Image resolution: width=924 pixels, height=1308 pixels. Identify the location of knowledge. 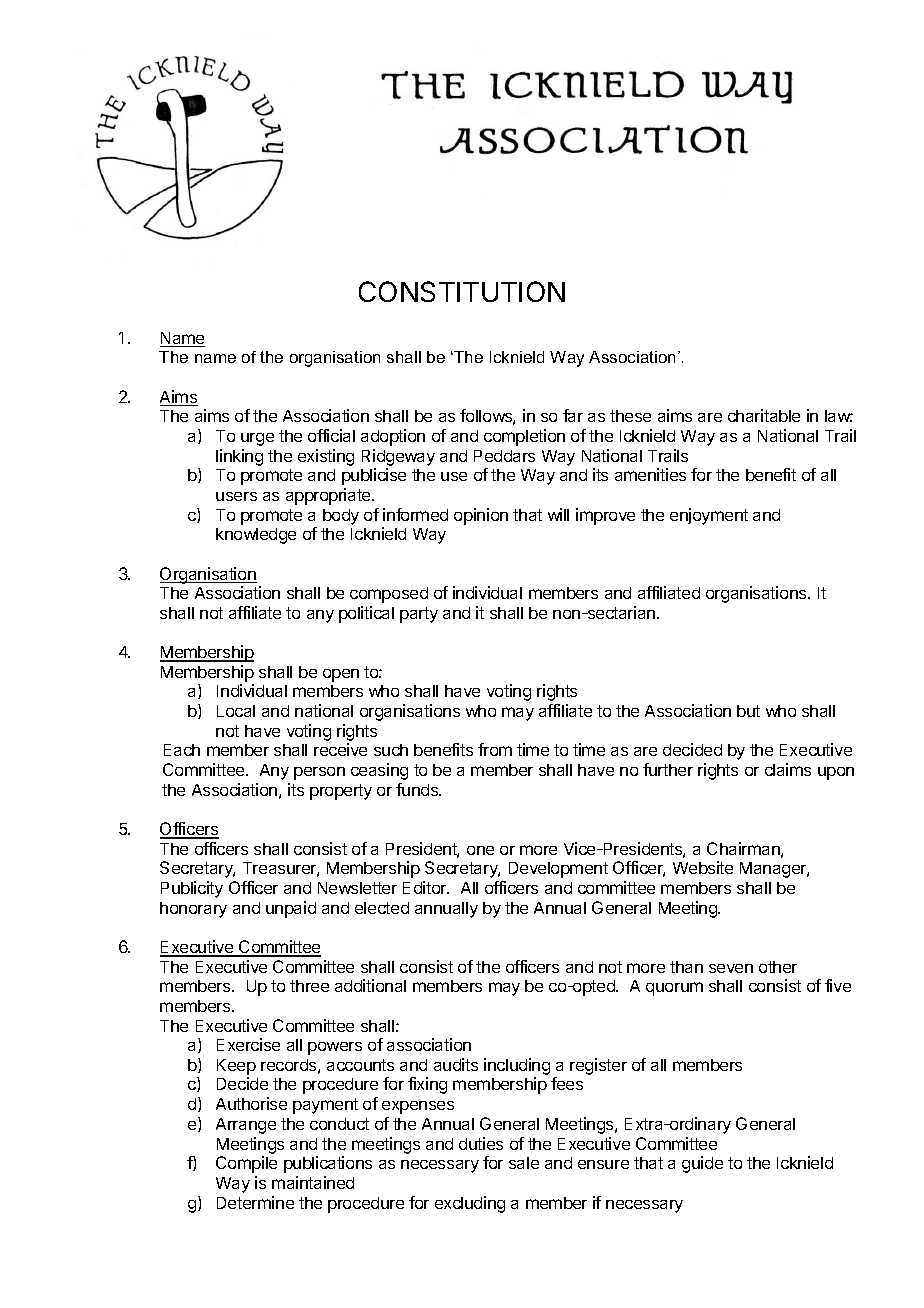
(256, 536).
